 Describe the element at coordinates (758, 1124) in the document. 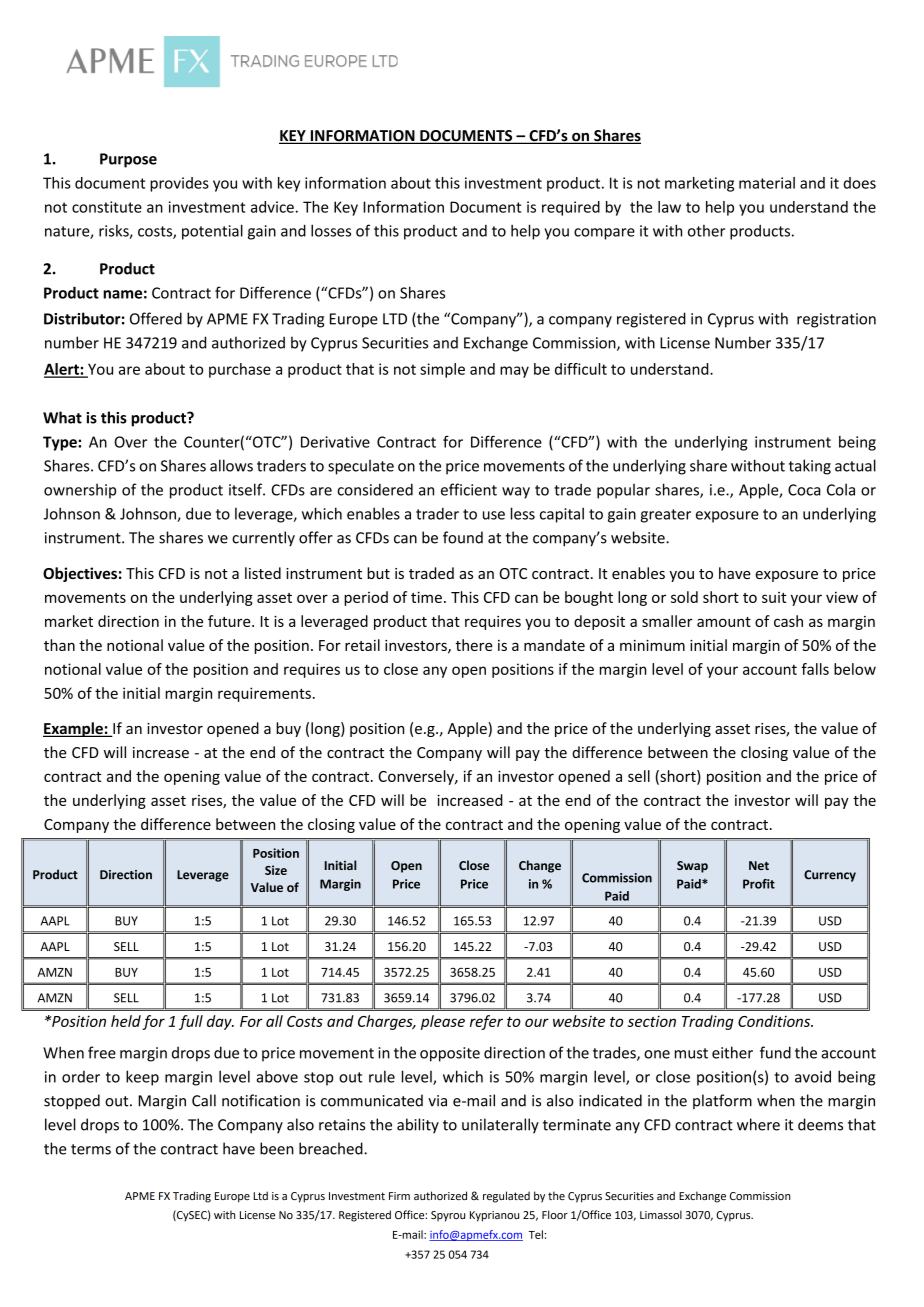

I see `where` at that location.
